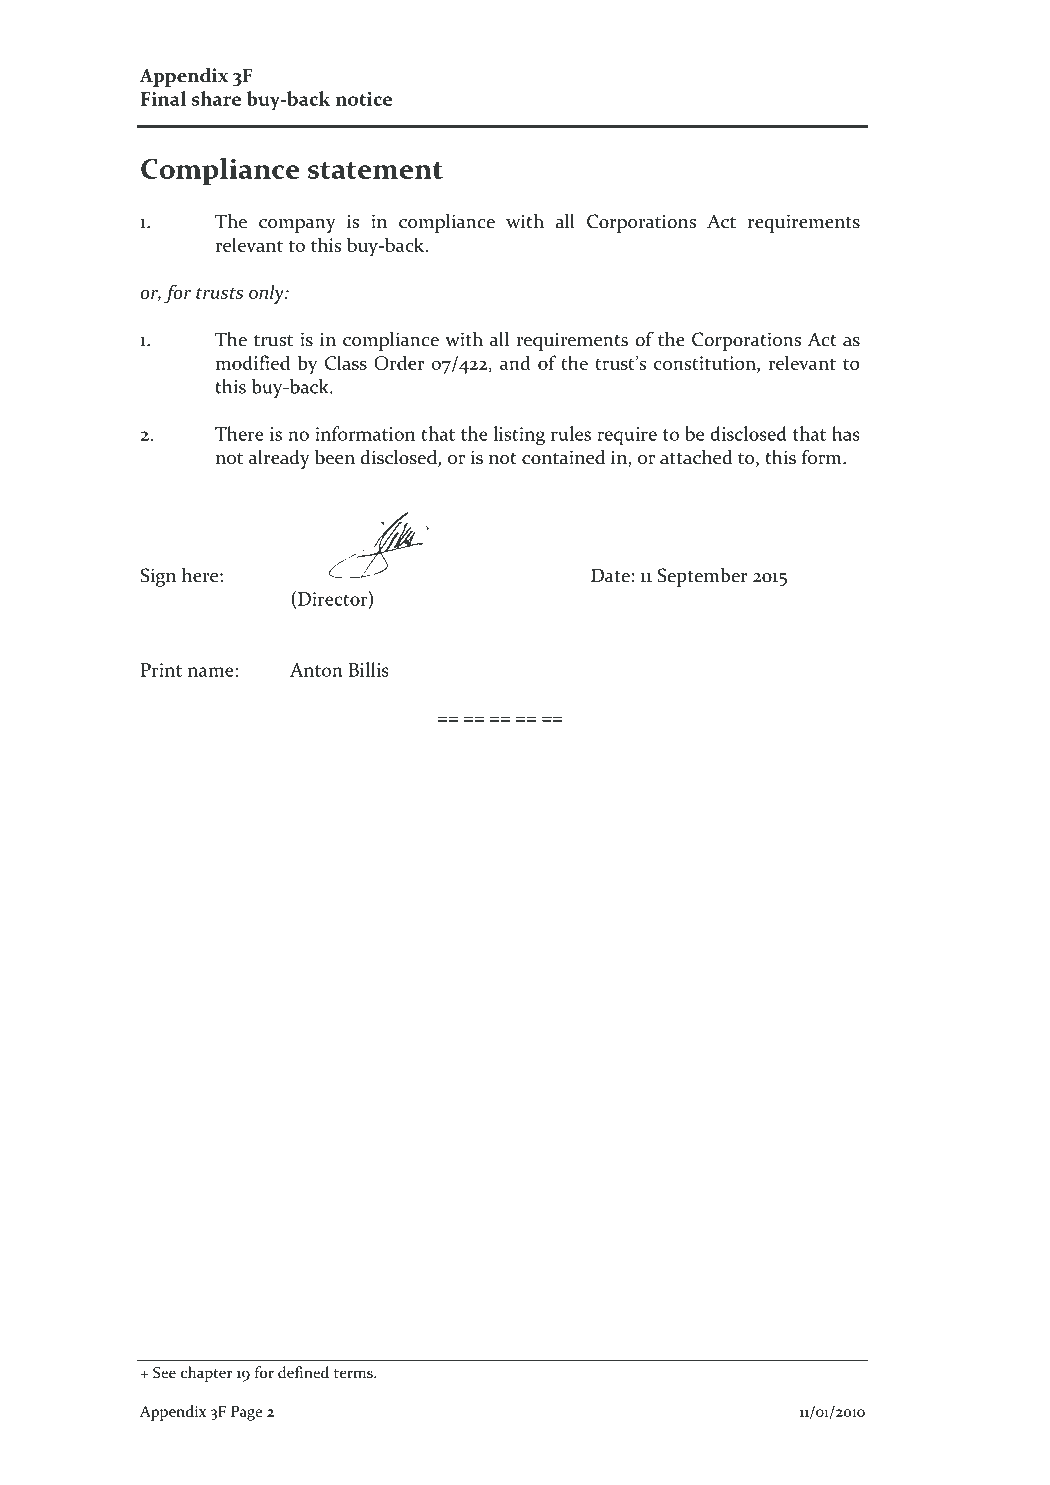 This screenshot has width=1050, height=1485. Describe the element at coordinates (216, 98) in the screenshot. I see `share` at that location.
